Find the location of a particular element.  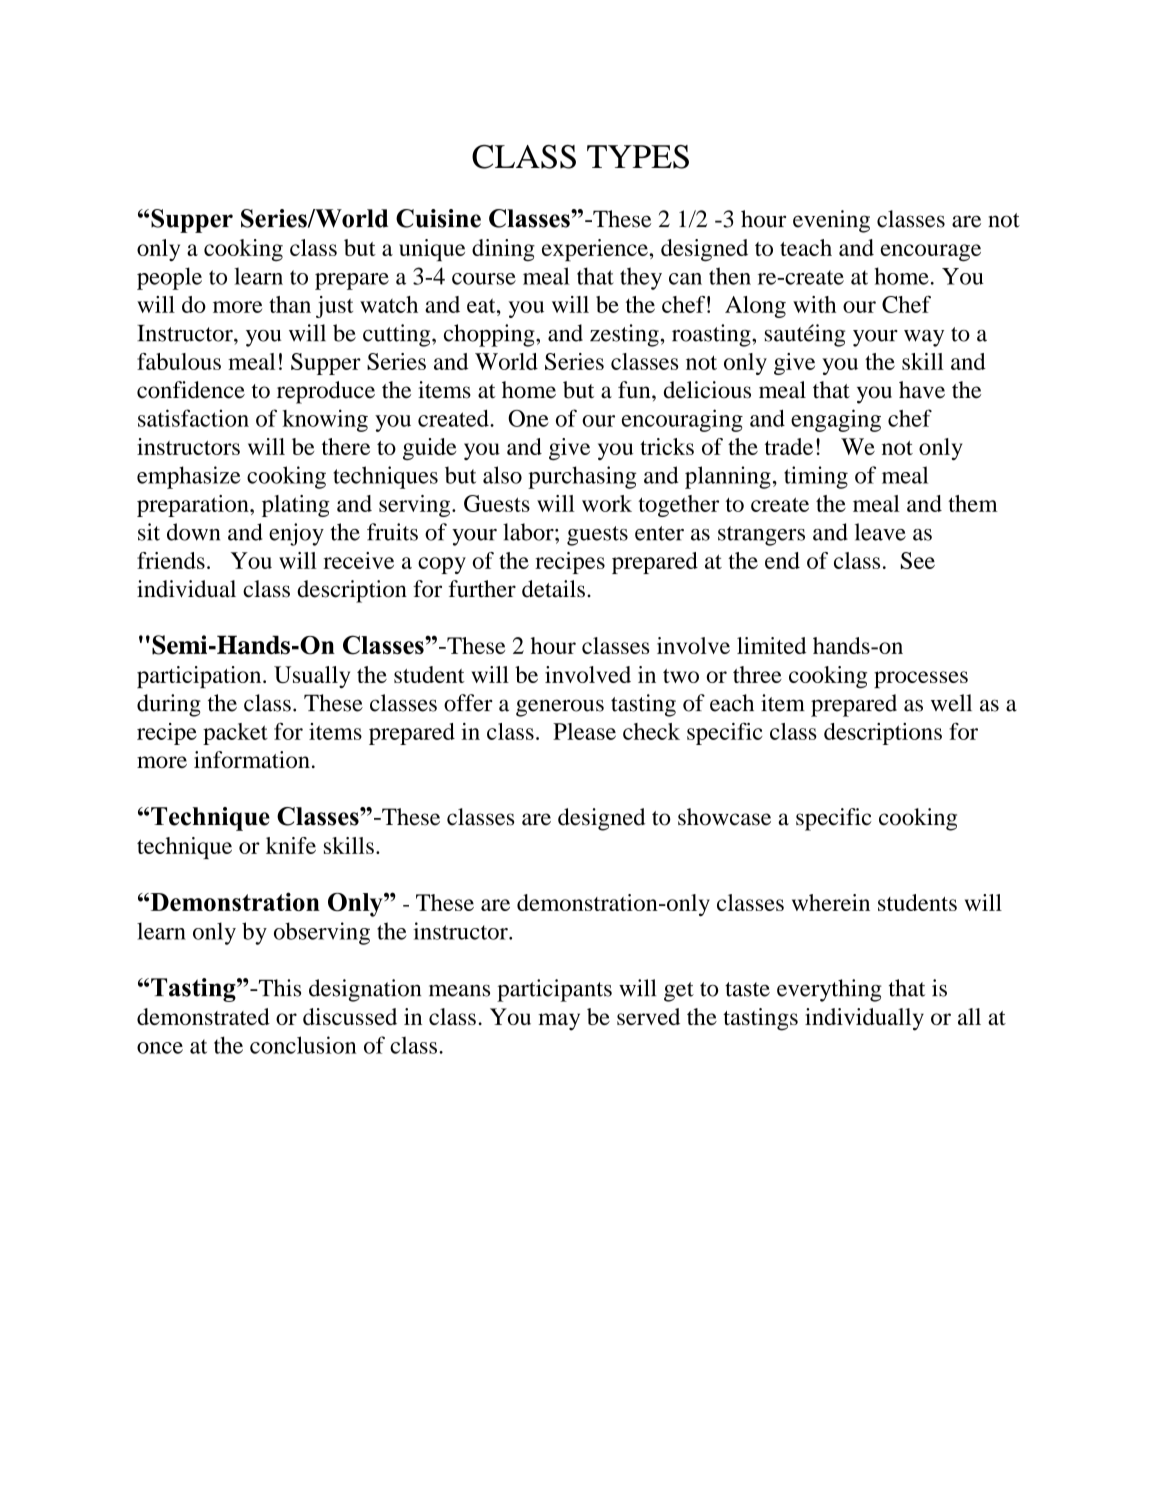

people is located at coordinates (169, 278).
